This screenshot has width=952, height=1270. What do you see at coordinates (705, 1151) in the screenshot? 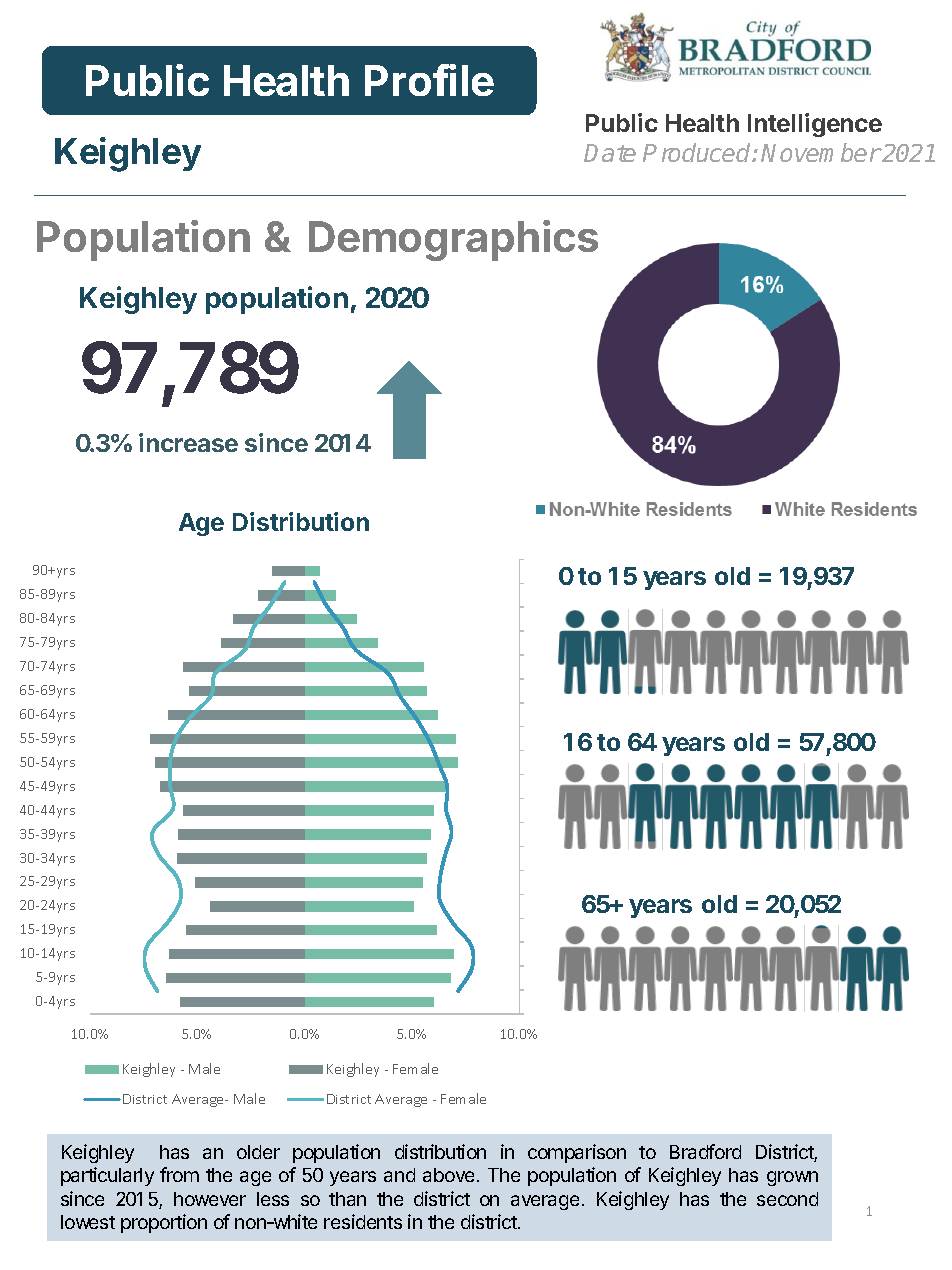
I see `Bradford` at bounding box center [705, 1151].
